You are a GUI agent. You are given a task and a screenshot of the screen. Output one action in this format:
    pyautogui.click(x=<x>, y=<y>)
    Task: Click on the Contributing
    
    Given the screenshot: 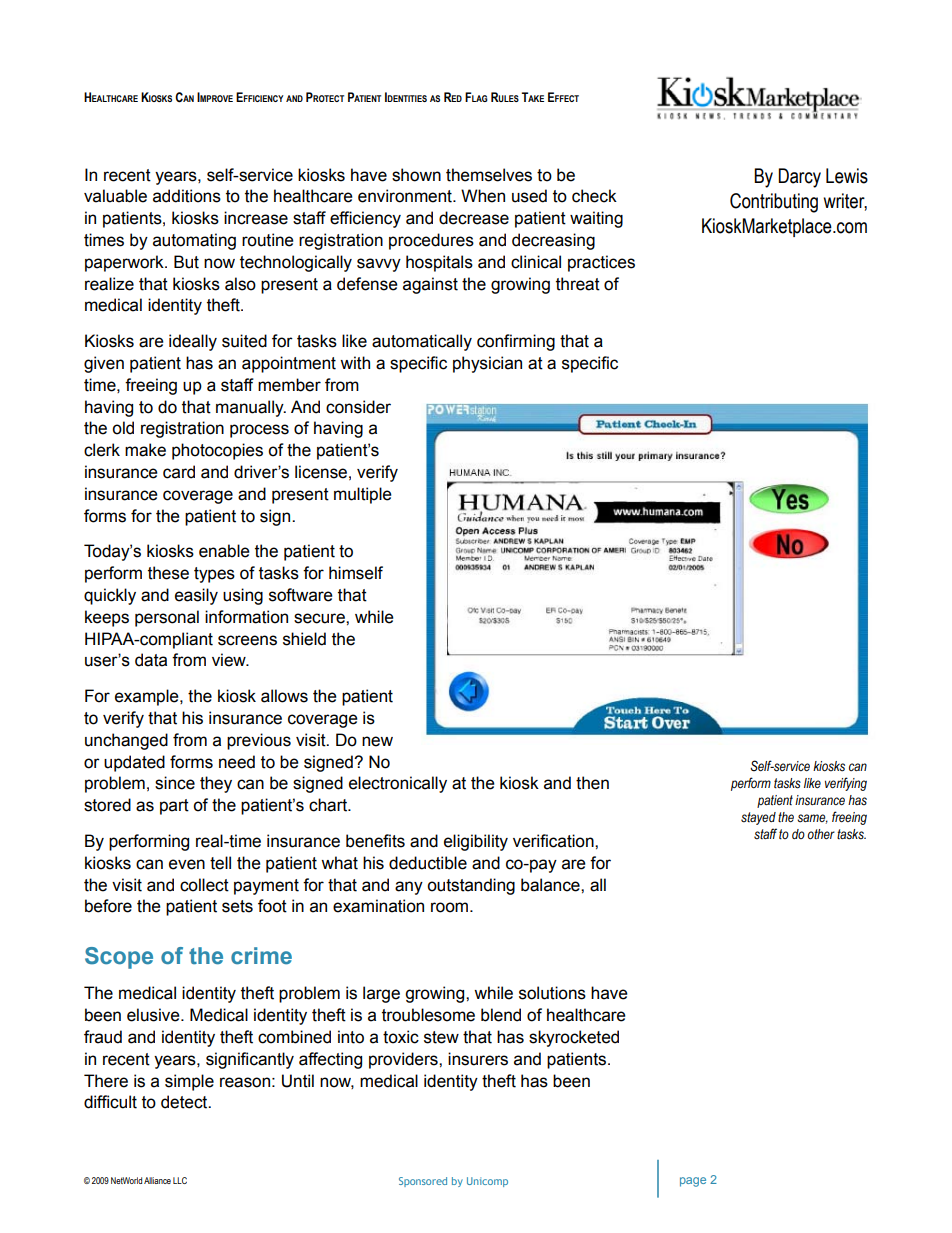 What is the action you would take?
    pyautogui.click(x=774, y=203)
